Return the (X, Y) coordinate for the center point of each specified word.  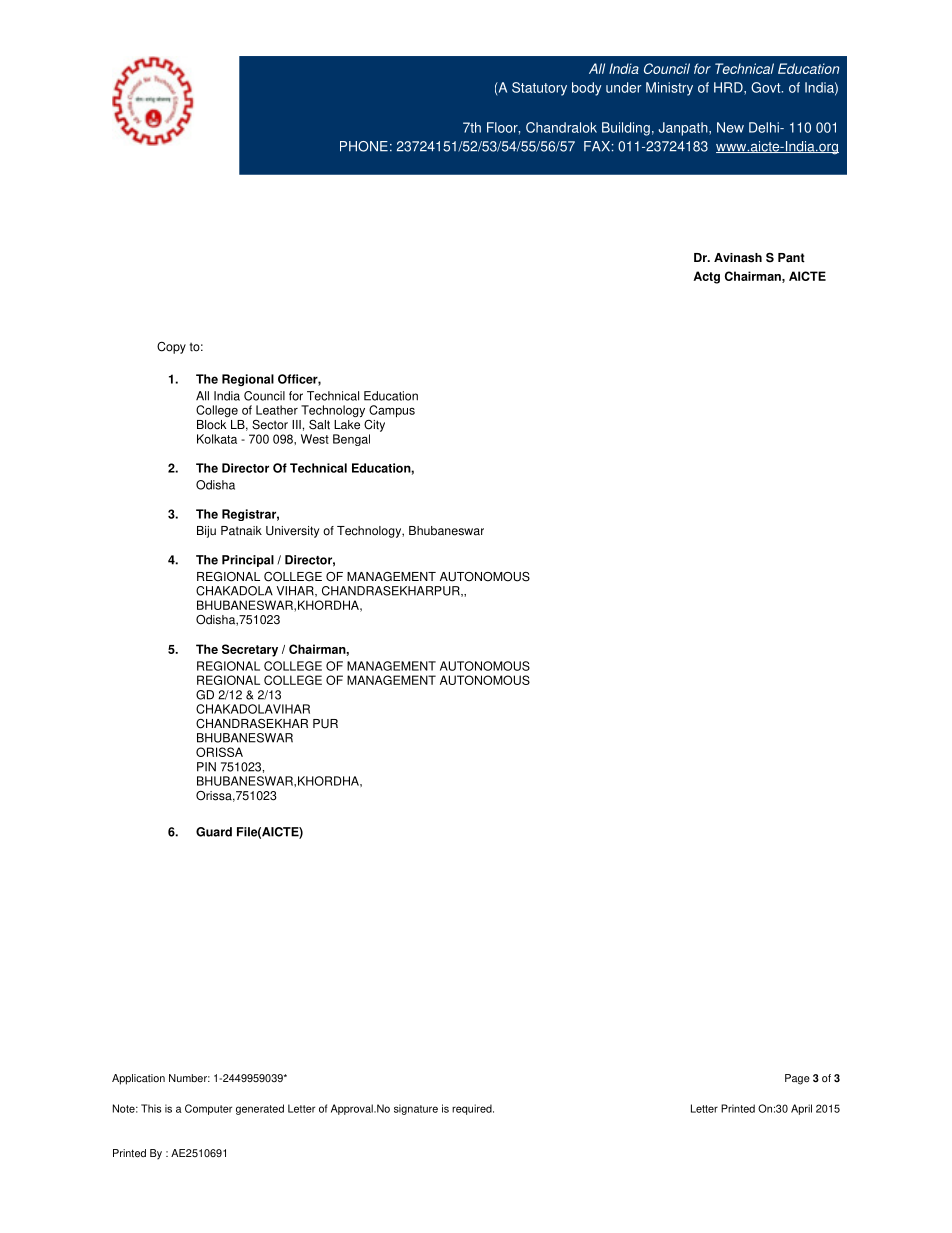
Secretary (250, 650)
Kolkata (217, 439)
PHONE (364, 146)
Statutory (539, 89)
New (730, 127)
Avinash (738, 258)
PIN (206, 767)
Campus (392, 411)
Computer (208, 1109)
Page (797, 1079)
